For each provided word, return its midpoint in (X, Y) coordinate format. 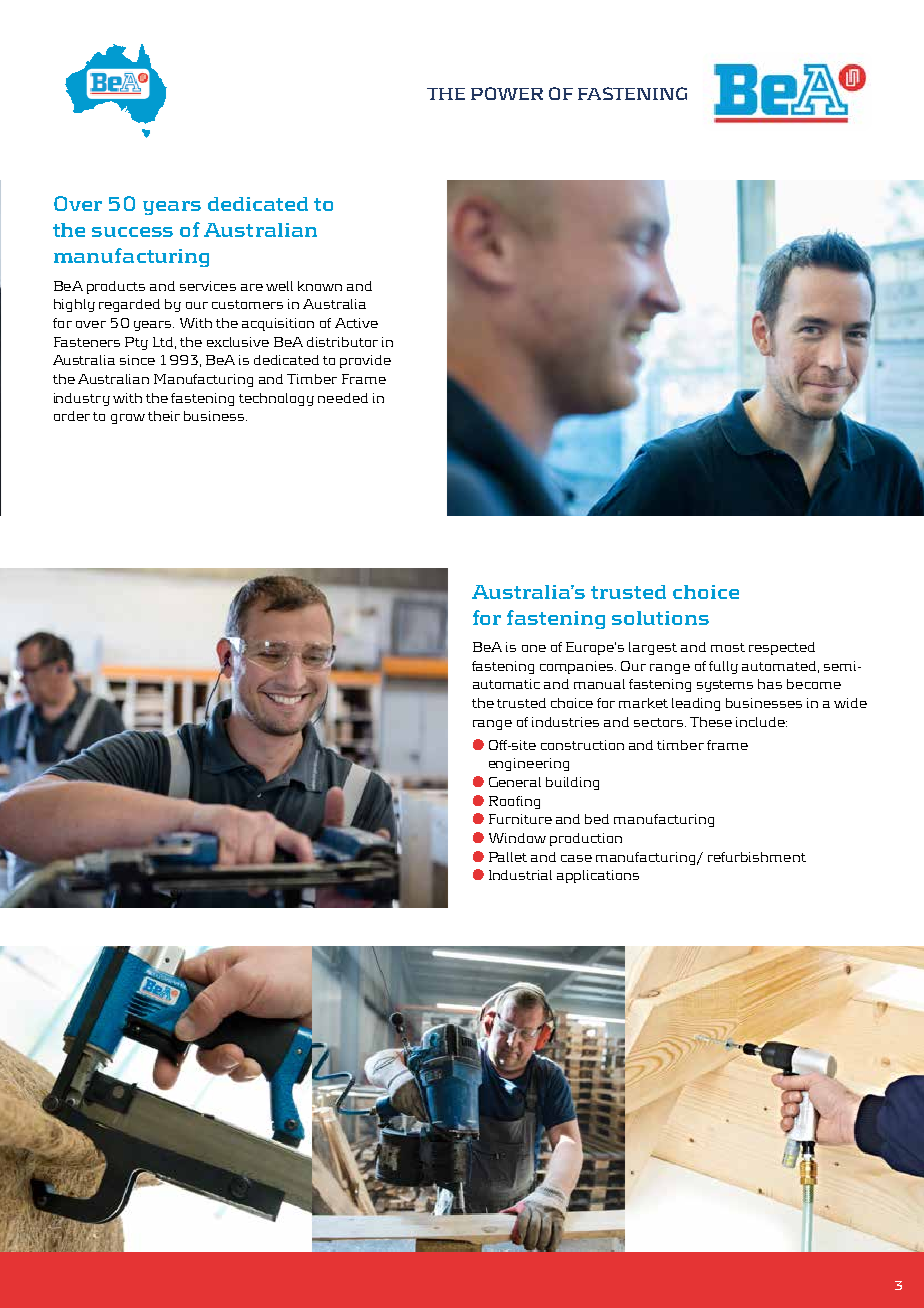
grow (128, 419)
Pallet (508, 857)
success (132, 232)
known (320, 286)
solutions (660, 618)
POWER (507, 93)
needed (343, 398)
